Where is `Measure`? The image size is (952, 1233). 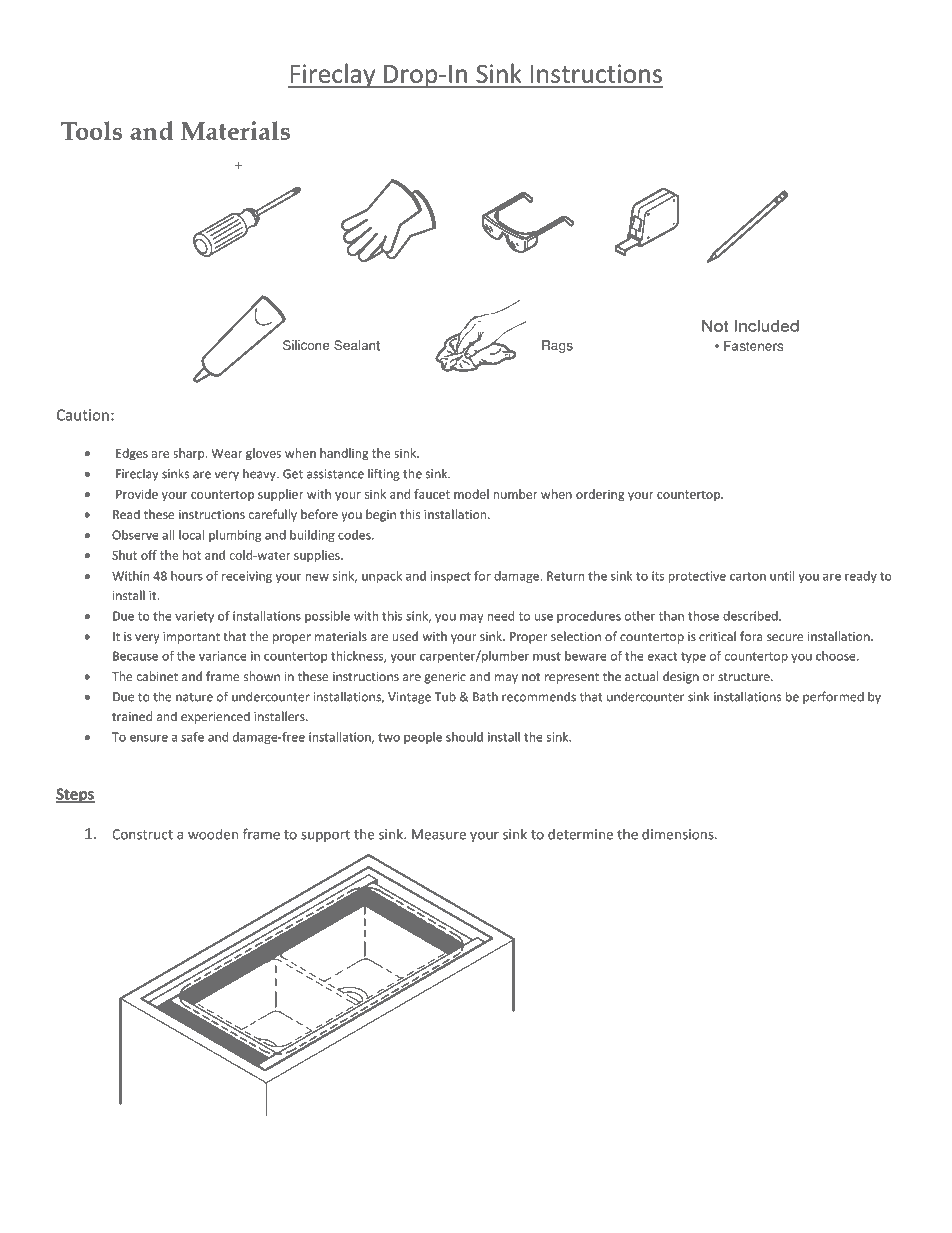 Measure is located at coordinates (439, 834).
